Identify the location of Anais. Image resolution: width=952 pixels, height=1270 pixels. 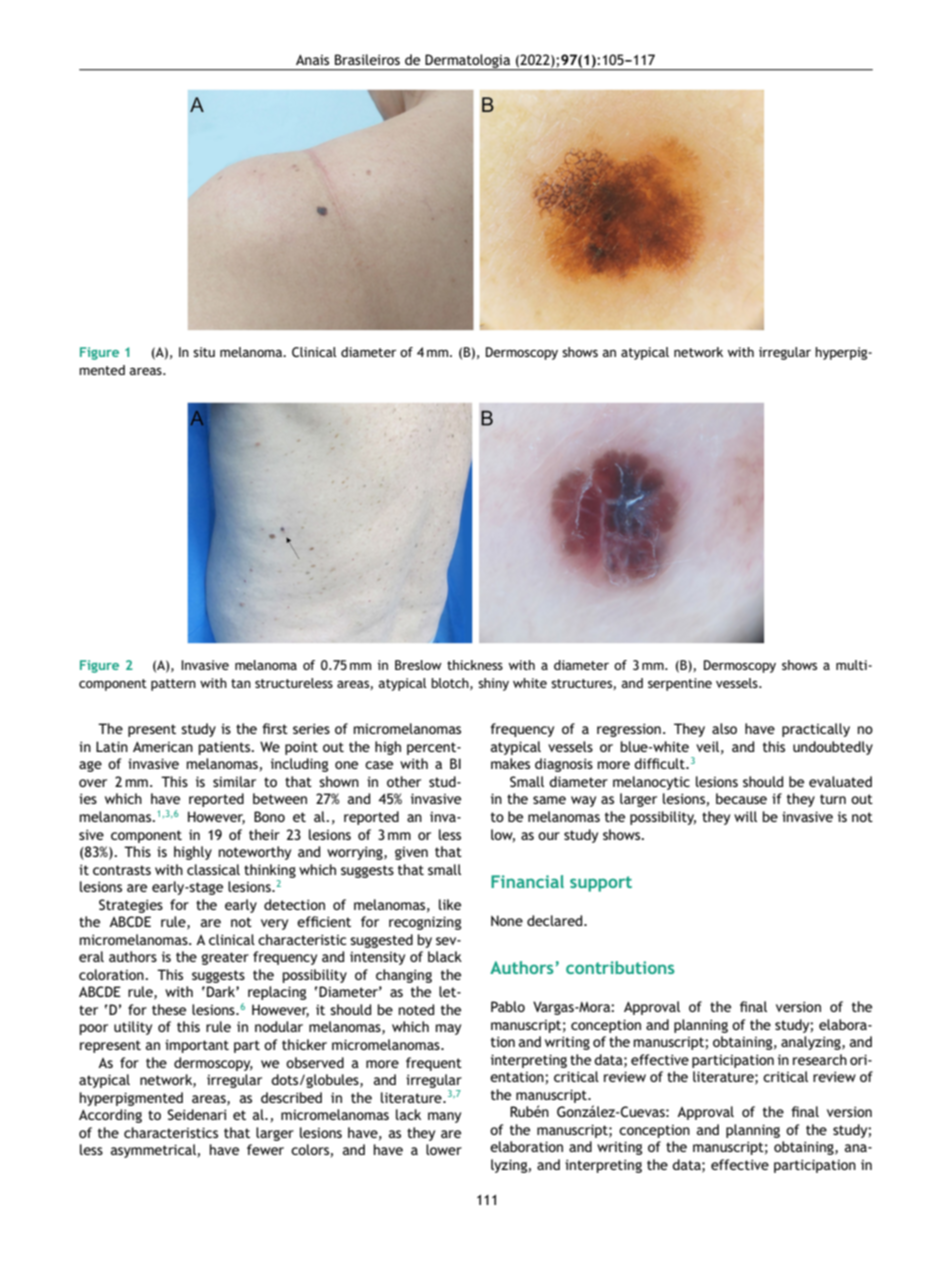
(312, 59).
